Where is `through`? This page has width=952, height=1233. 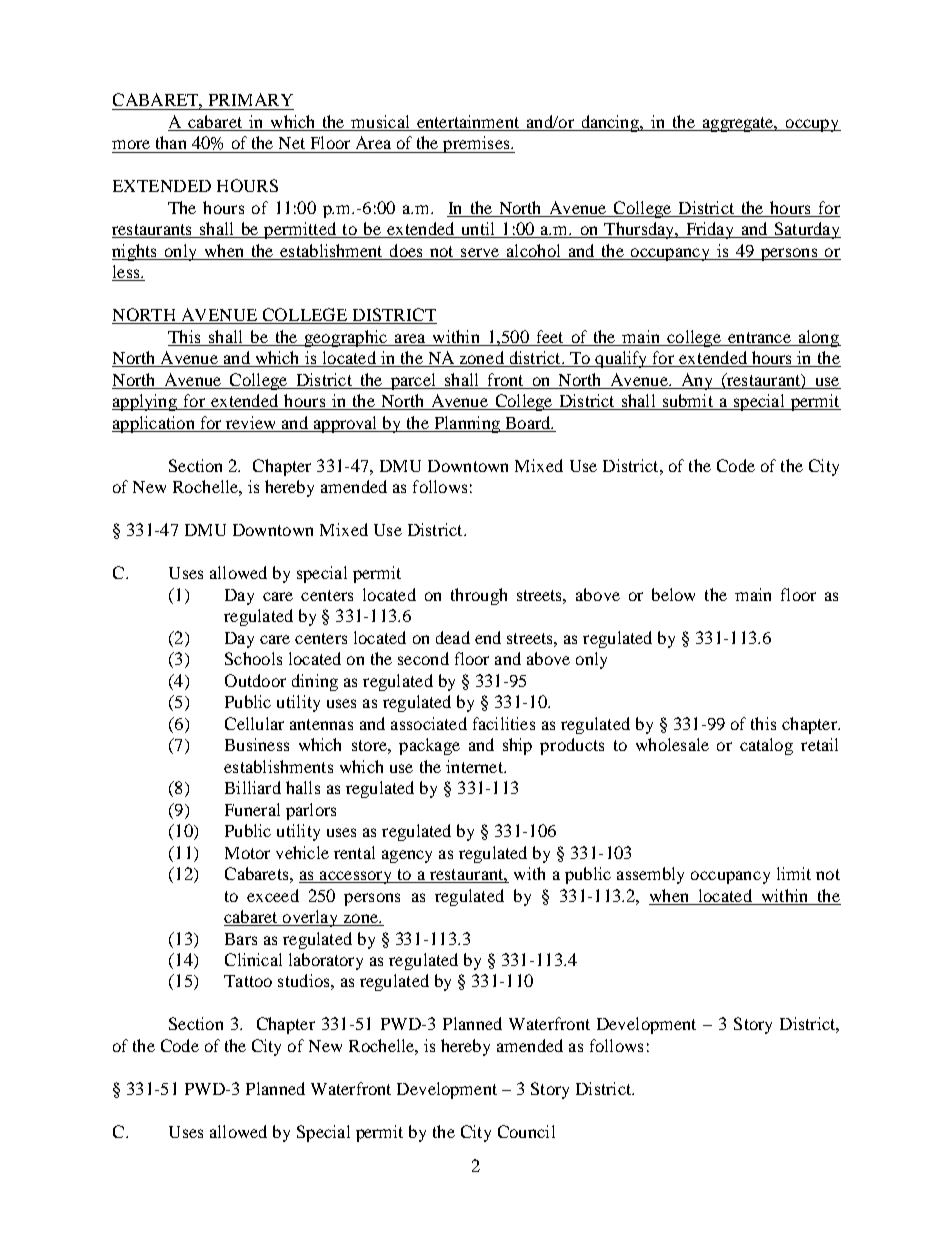 through is located at coordinates (479, 596).
